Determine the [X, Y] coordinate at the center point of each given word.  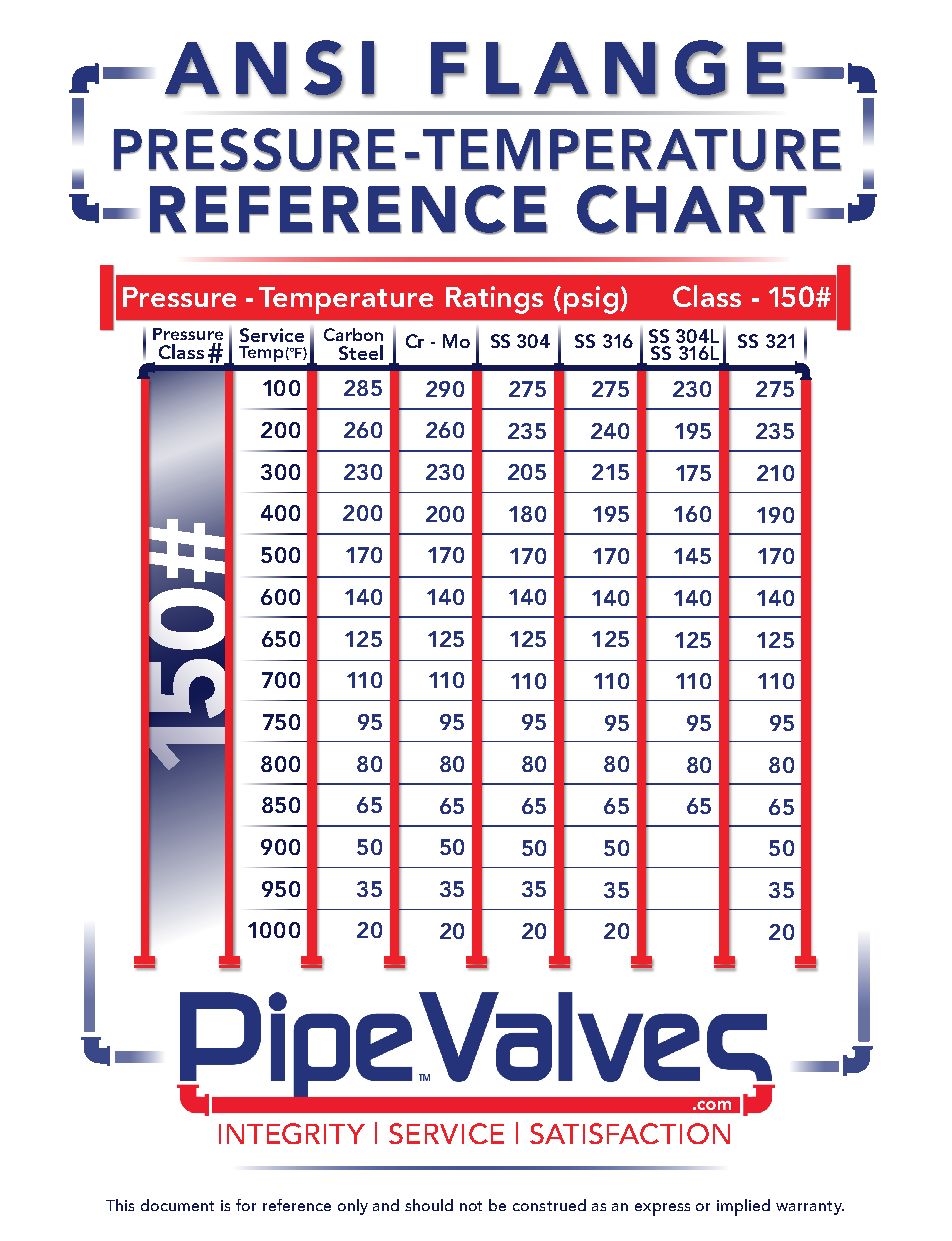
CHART [692, 210]
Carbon [353, 334]
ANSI [270, 68]
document [177, 1205]
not [471, 1206]
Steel [361, 352]
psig [591, 300]
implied [743, 1207]
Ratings [494, 300]
